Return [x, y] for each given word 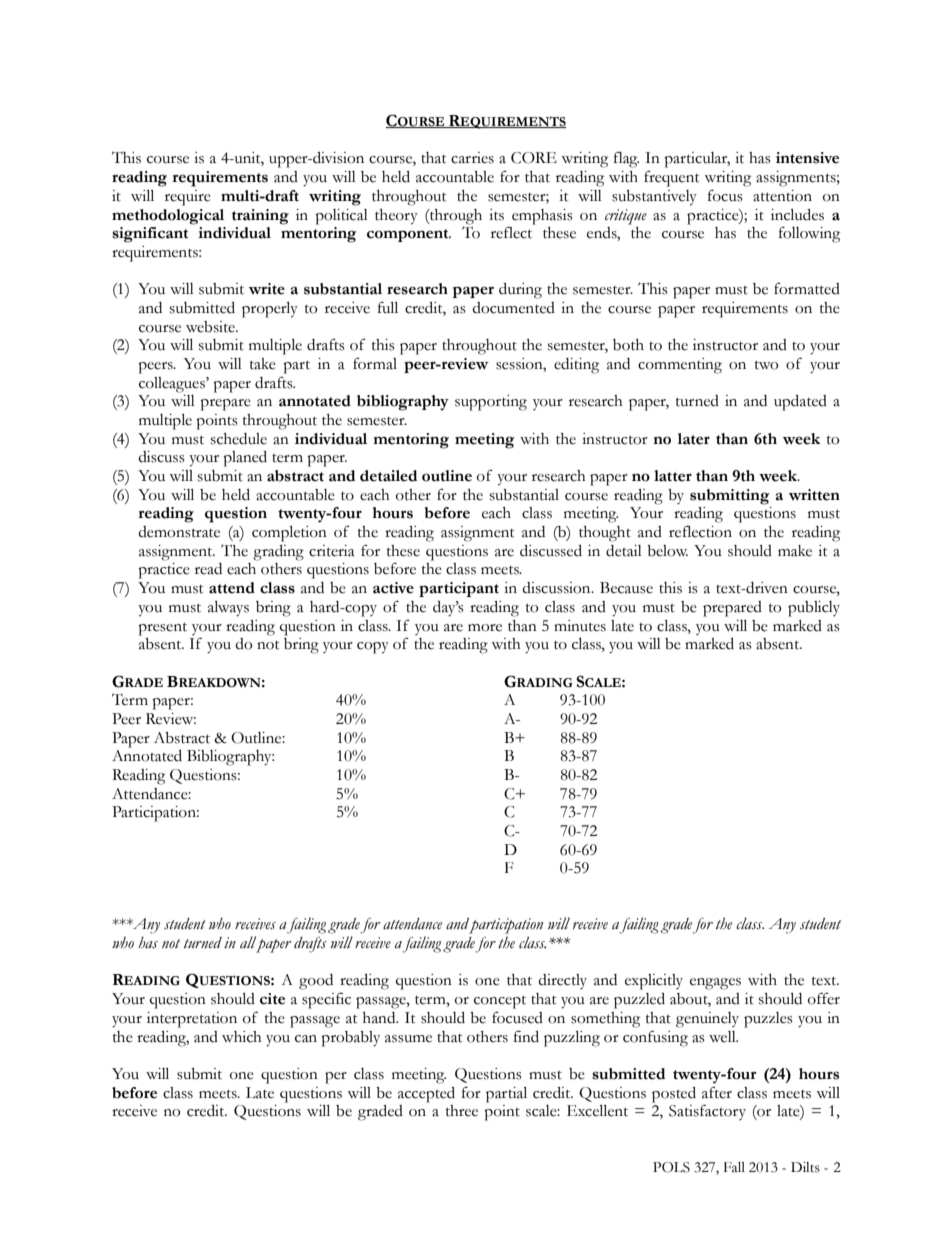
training [260, 217]
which [242, 1037]
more [485, 628]
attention [782, 196]
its [496, 215]
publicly [814, 609]
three [462, 1111]
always [228, 609]
